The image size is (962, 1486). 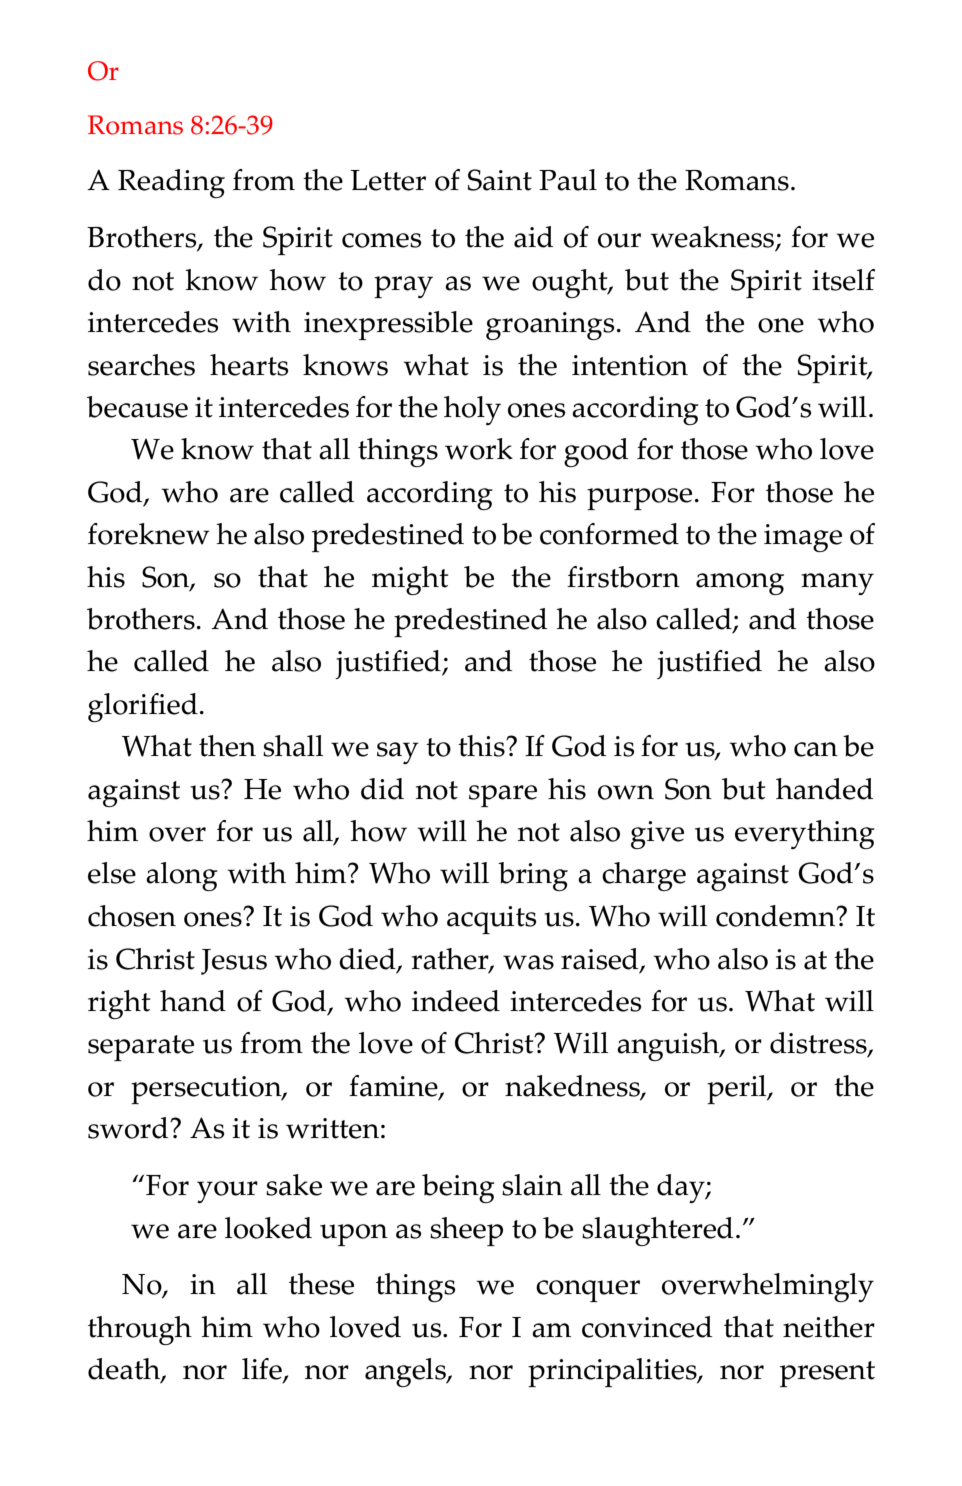 What do you see at coordinates (129, 1128) in the screenshot?
I see `sword` at bounding box center [129, 1128].
